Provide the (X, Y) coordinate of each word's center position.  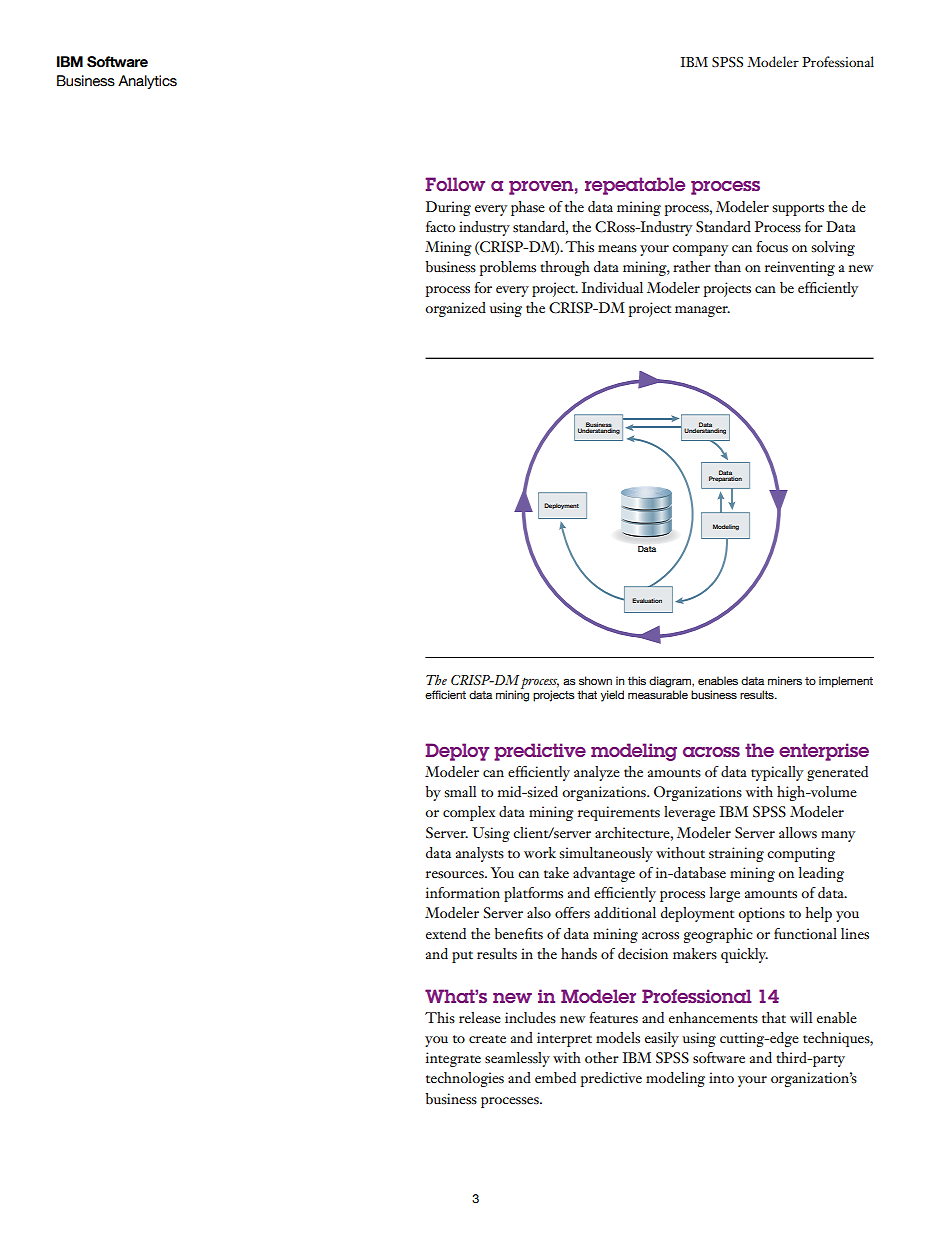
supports (798, 210)
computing (801, 854)
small (460, 792)
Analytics (147, 82)
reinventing (800, 268)
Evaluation (647, 600)
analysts (480, 854)
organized (455, 309)
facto (440, 226)
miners (785, 680)
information (463, 892)
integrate (453, 1059)
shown (595, 680)
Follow (455, 184)
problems (508, 268)
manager (702, 311)
